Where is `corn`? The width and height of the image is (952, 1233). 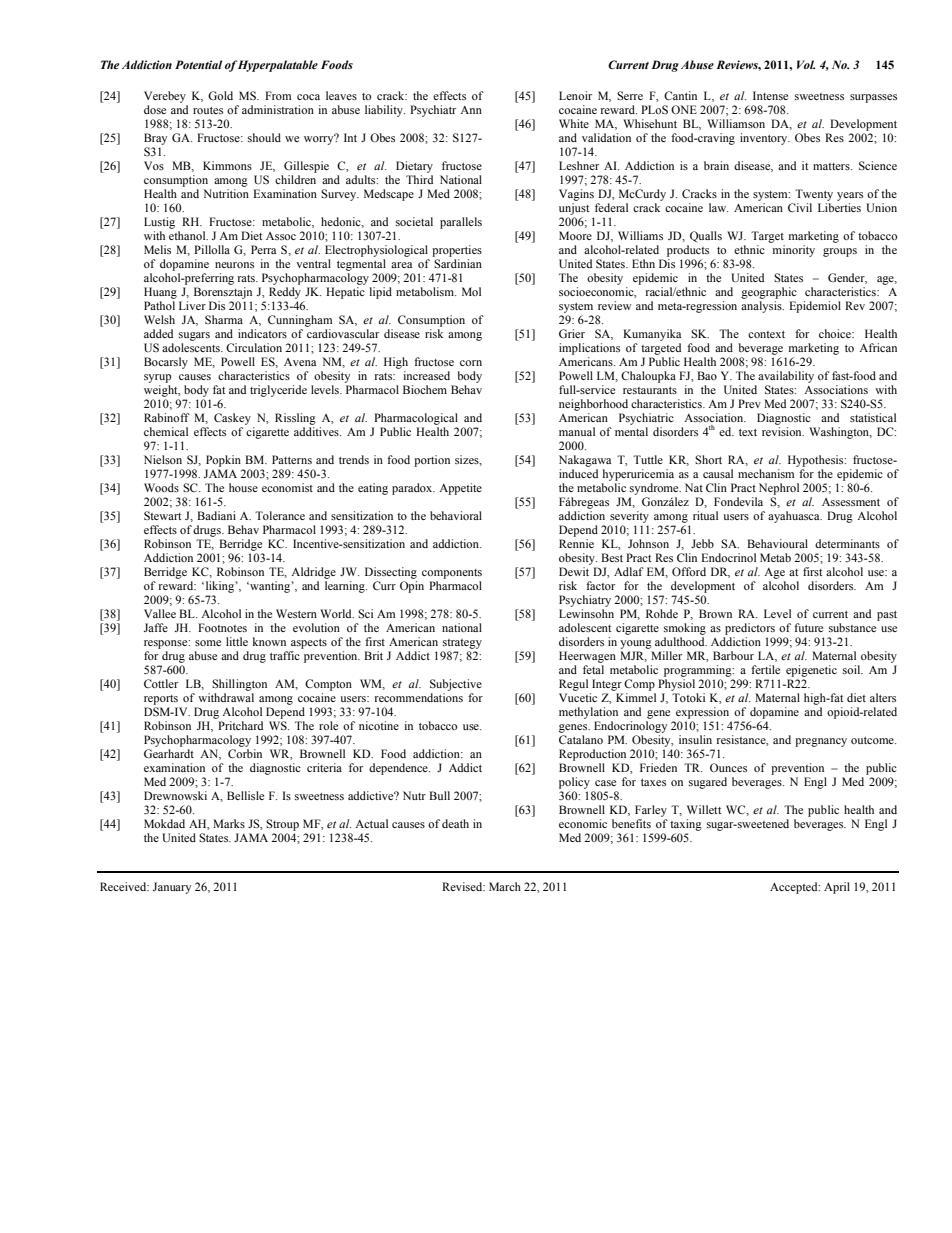 corn is located at coordinates (471, 363).
